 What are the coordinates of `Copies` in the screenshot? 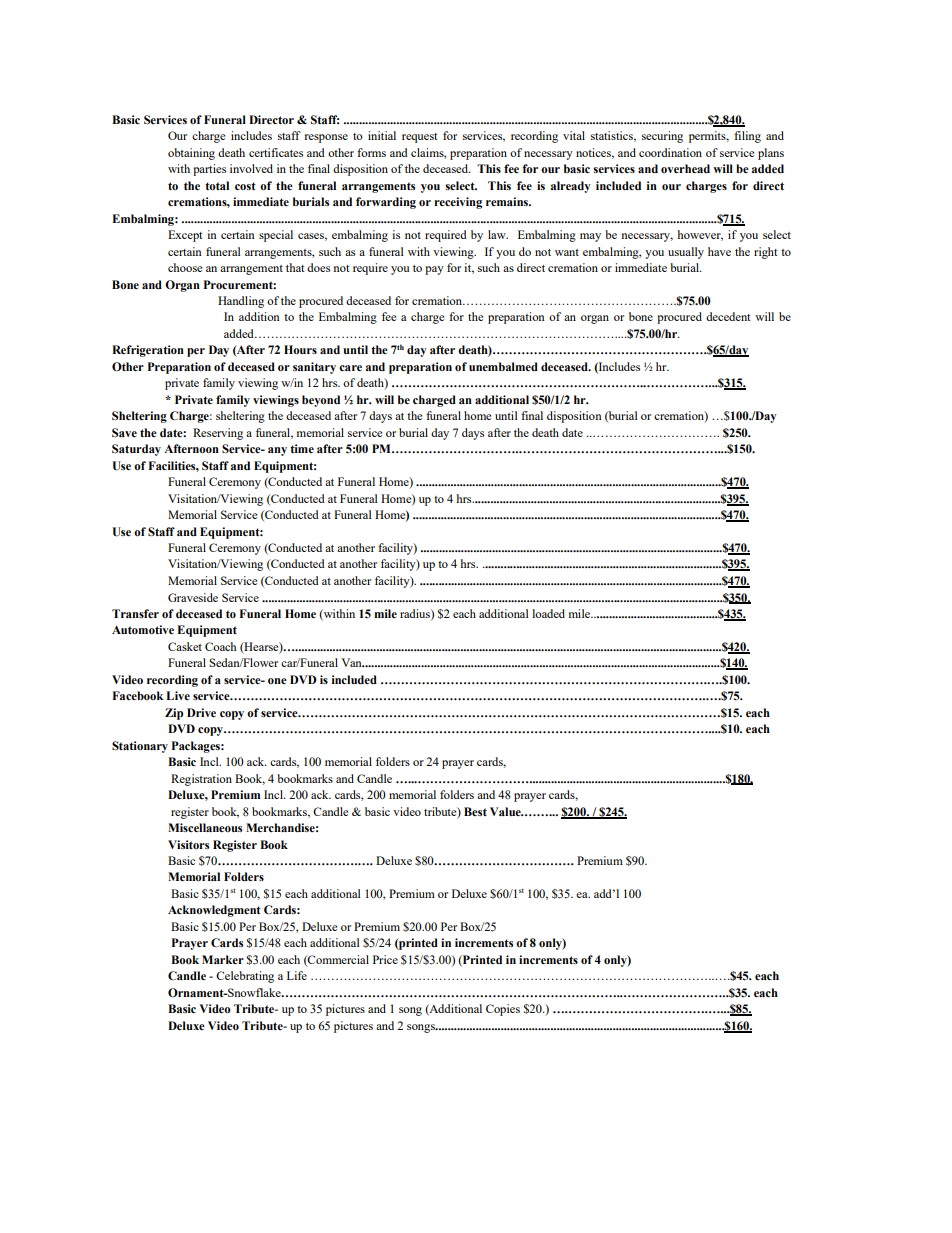 It's located at (503, 1010).
